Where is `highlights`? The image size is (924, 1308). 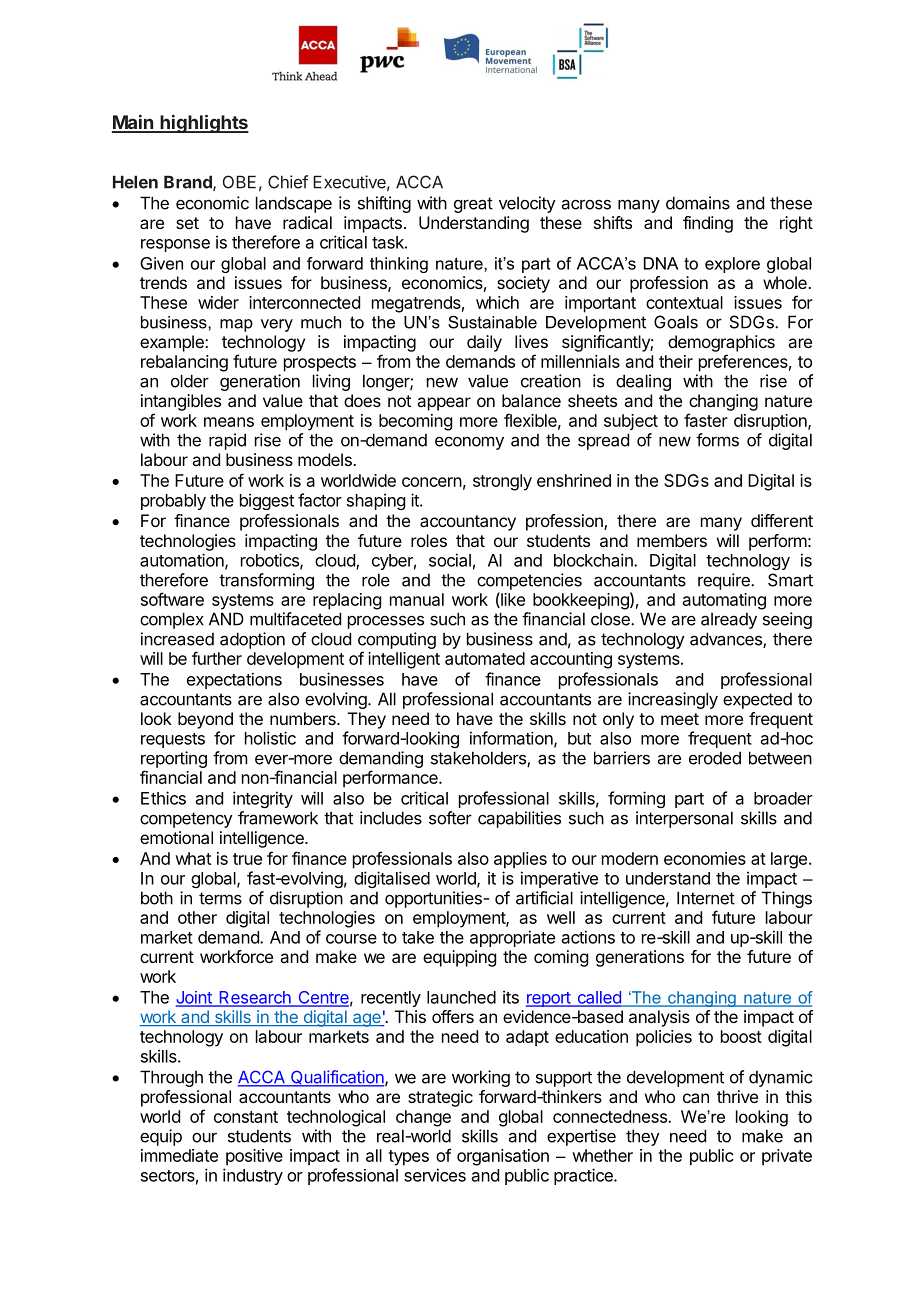
highlights is located at coordinates (203, 124).
